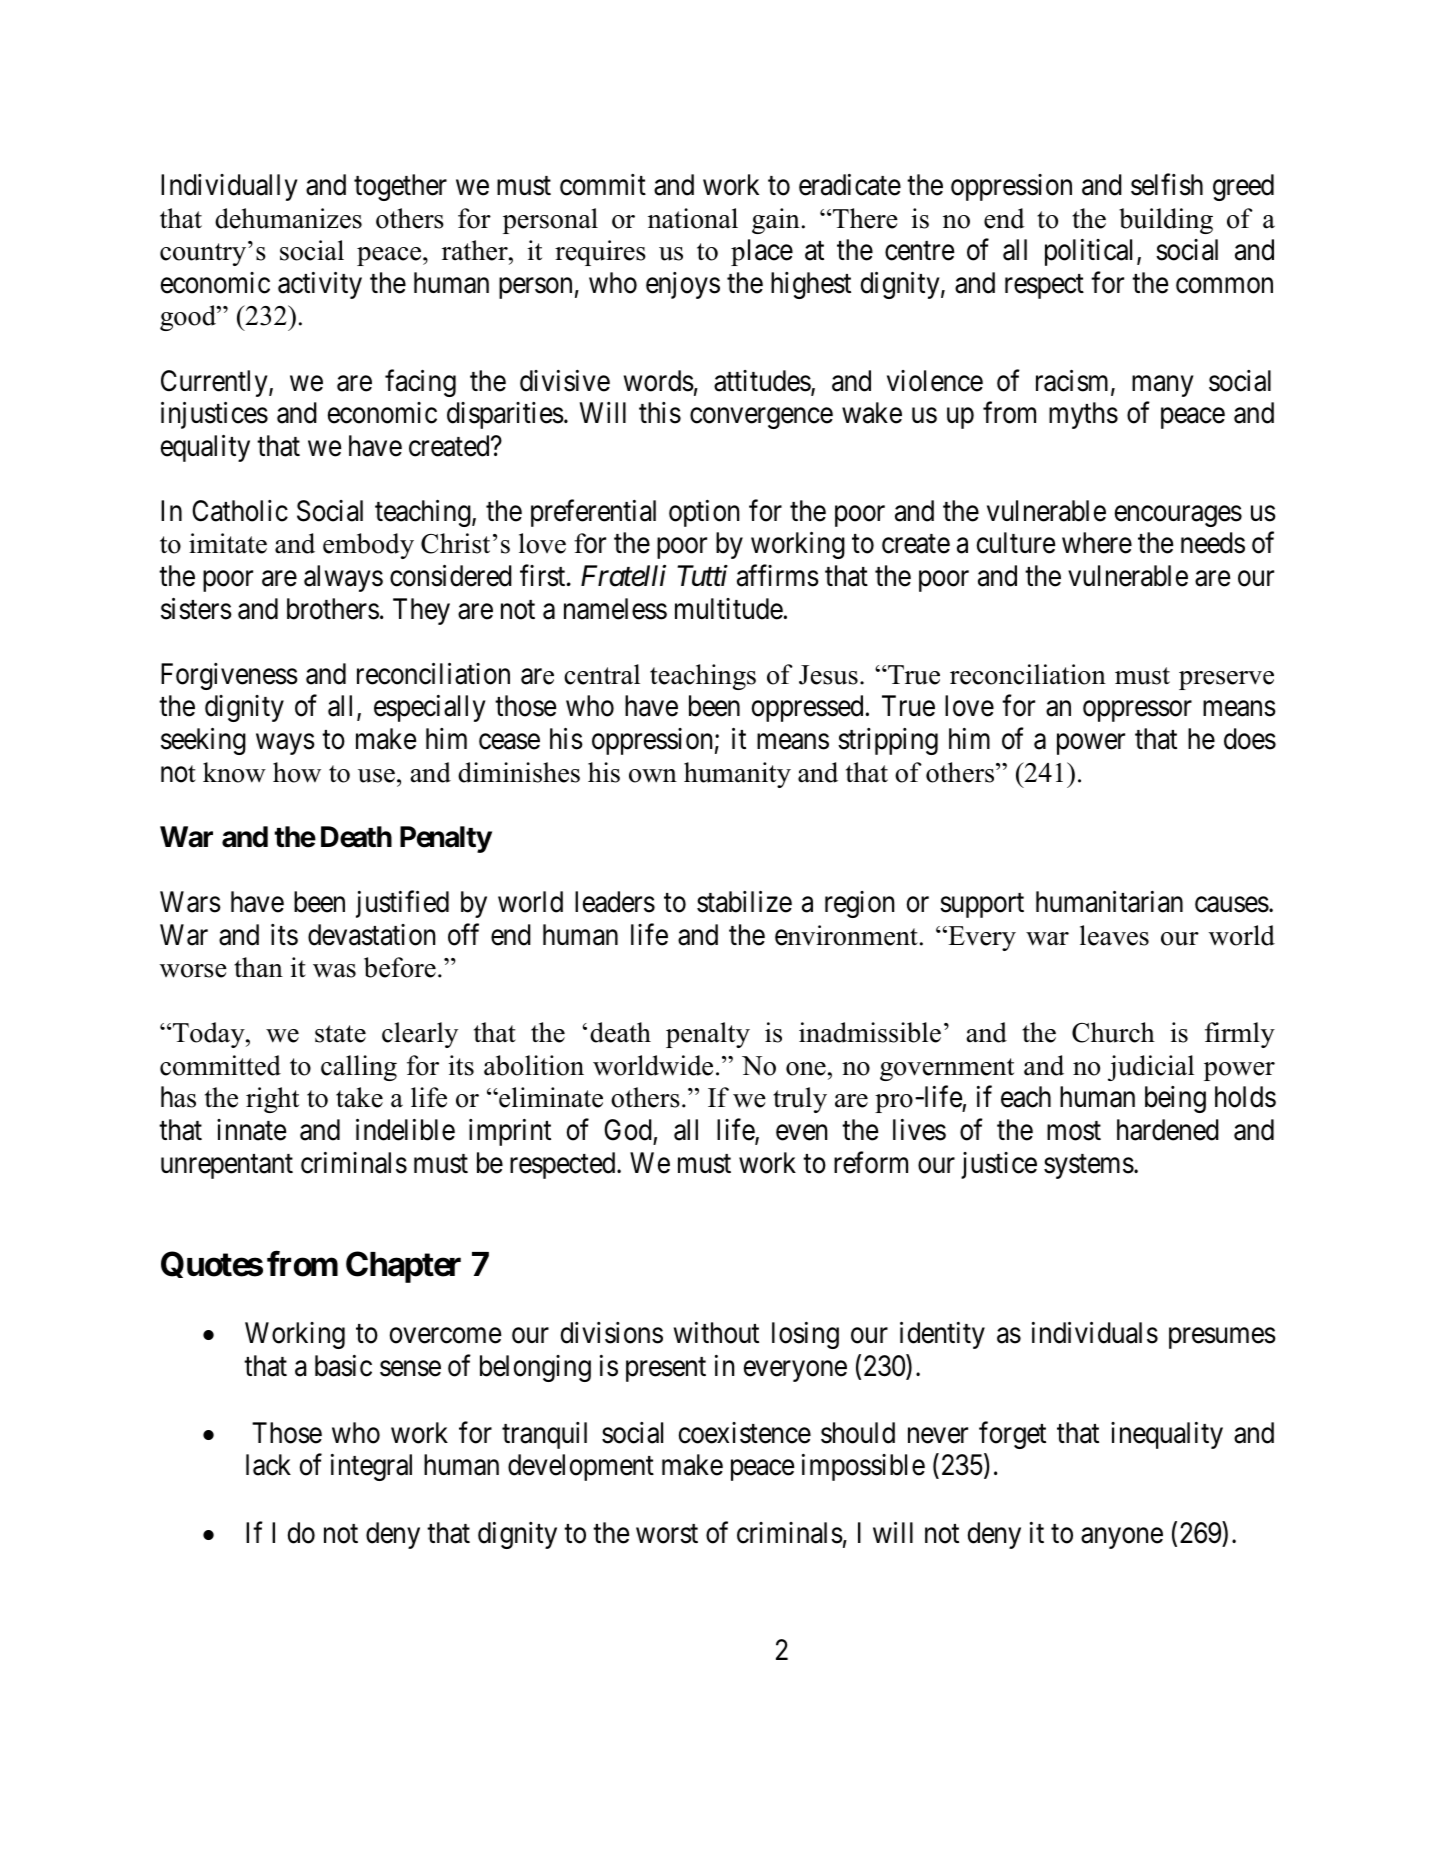 Image resolution: width=1445 pixels, height=1870 pixels. I want to click on judicial, so click(1151, 1068).
